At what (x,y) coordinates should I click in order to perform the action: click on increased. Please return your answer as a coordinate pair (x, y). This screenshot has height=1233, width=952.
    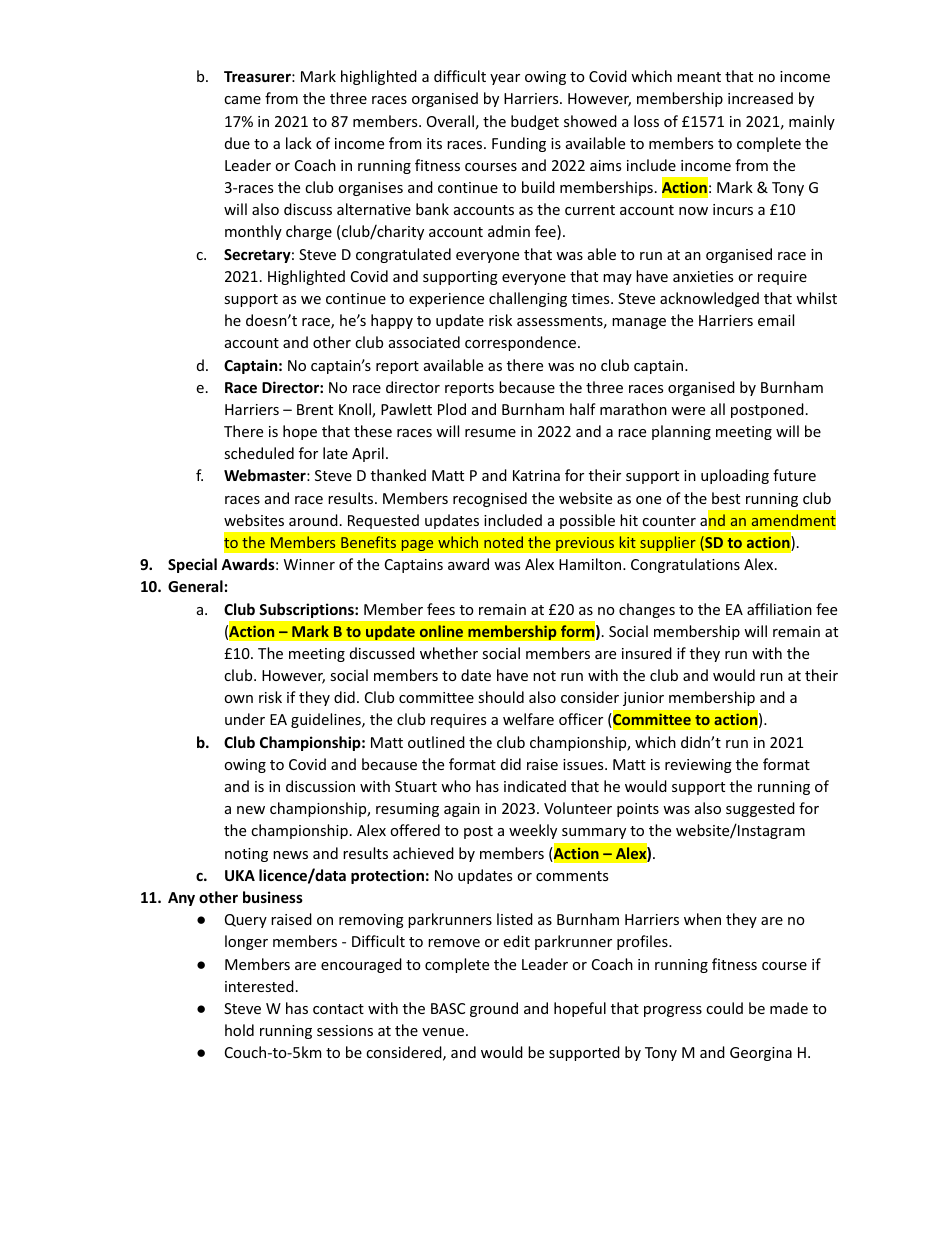
    Looking at the image, I should click on (760, 98).
